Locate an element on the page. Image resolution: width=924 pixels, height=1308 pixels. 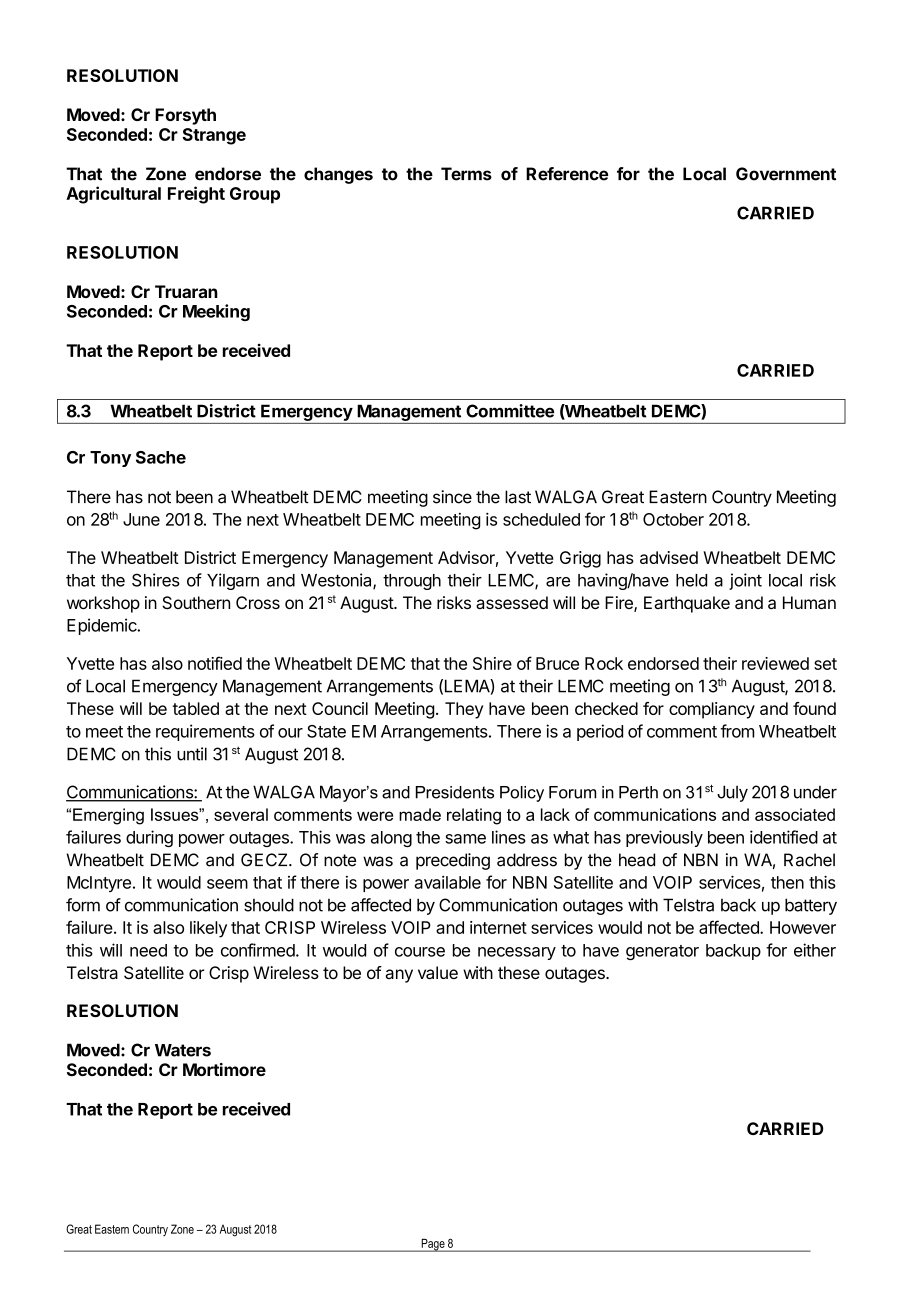
reviewed is located at coordinates (775, 663).
